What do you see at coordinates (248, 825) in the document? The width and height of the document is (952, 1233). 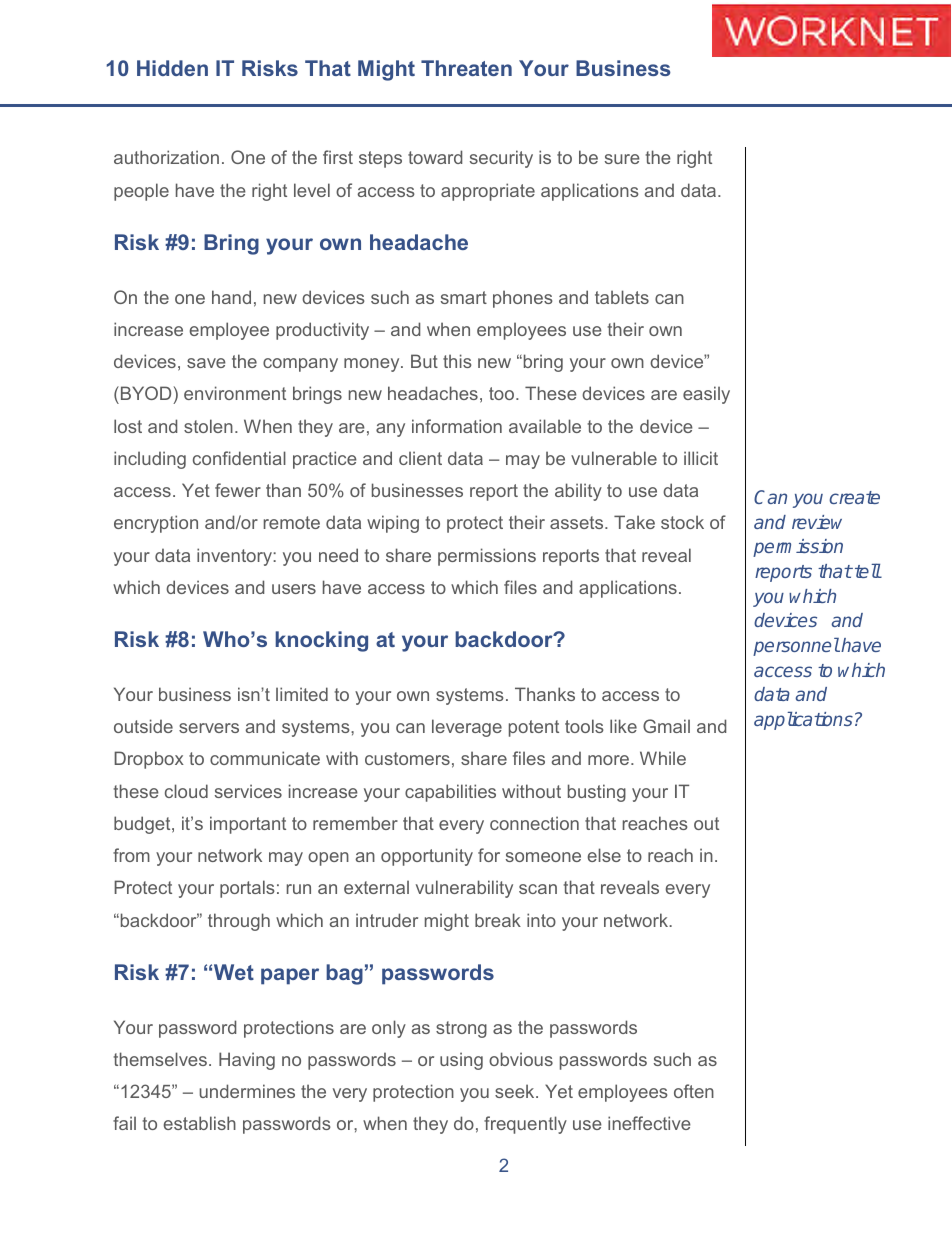 I see `important` at bounding box center [248, 825].
